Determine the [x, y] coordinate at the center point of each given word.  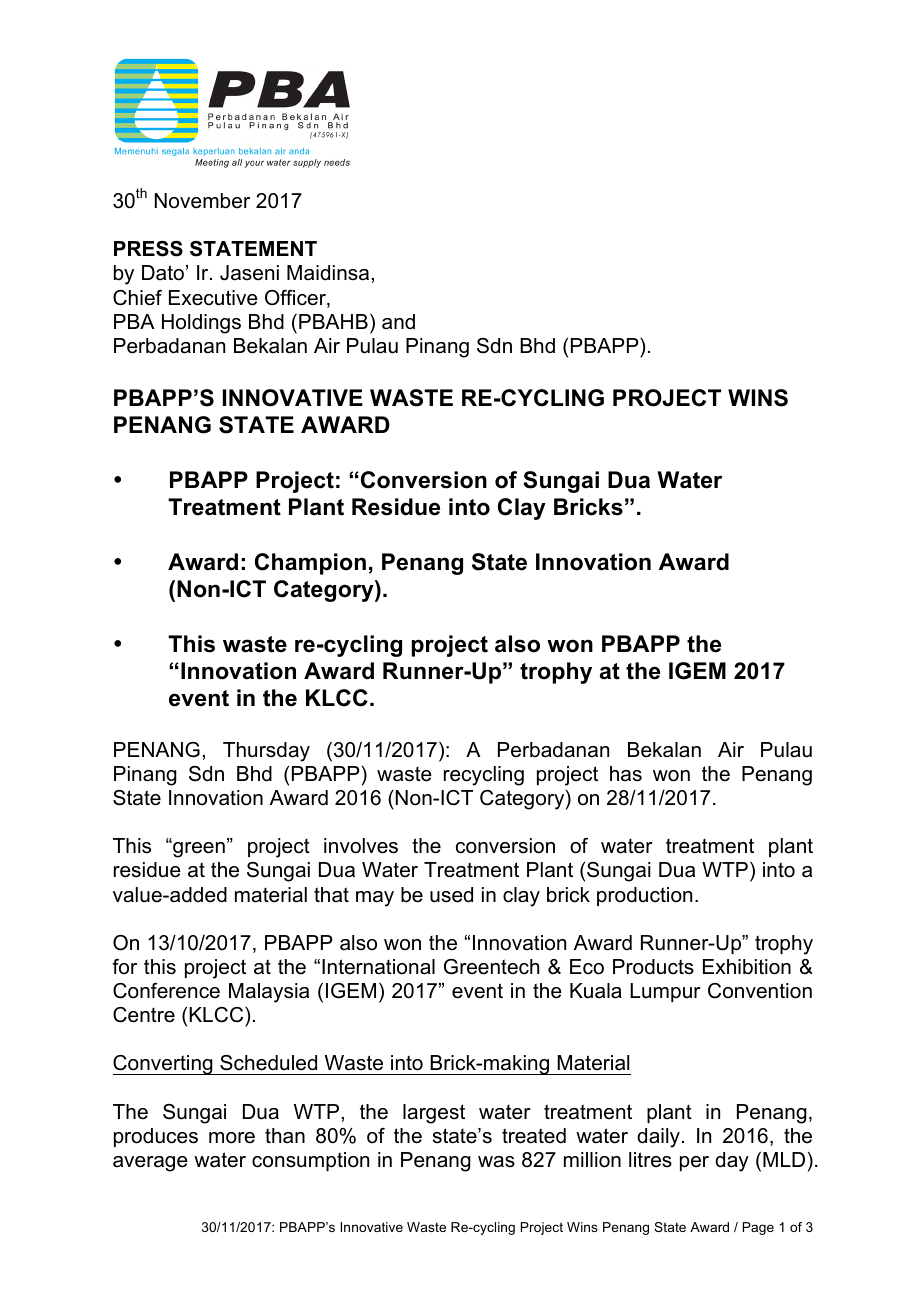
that [331, 895]
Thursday [266, 752]
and [398, 322]
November [202, 201]
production [644, 896]
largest [434, 1114]
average [150, 1164]
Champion [310, 564]
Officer [296, 299]
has [626, 774]
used [451, 895]
